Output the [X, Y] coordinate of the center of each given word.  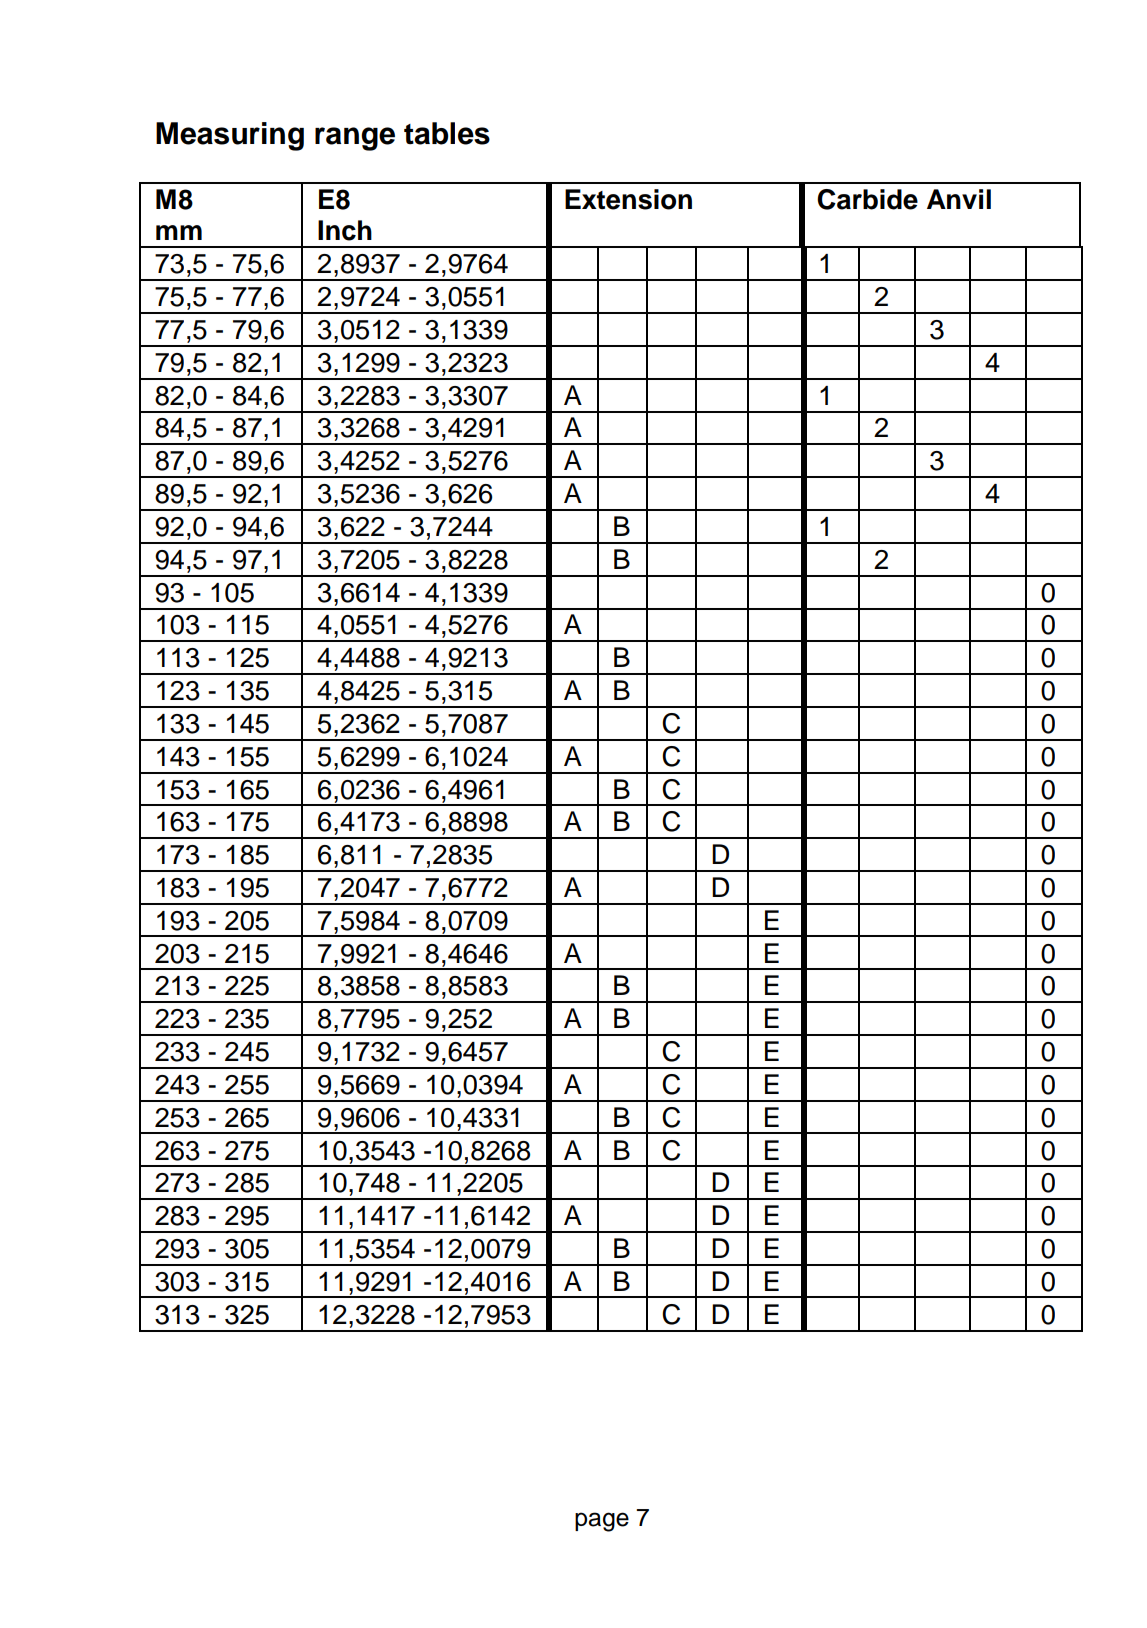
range [355, 139]
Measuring [230, 136]
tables [447, 133]
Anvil [959, 199]
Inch [345, 230]
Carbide [867, 199]
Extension [628, 199]
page [602, 1522]
